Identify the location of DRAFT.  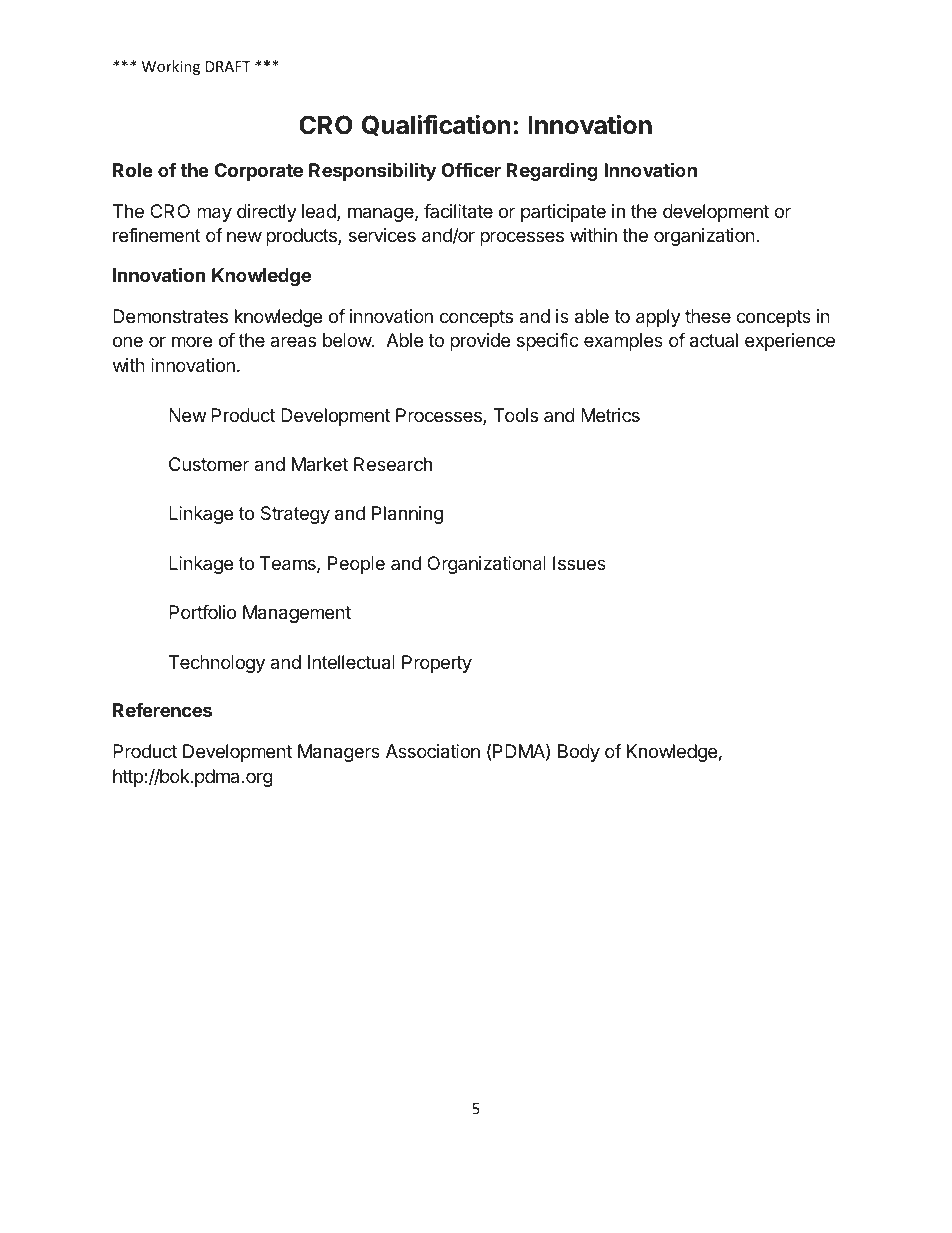
(228, 66).
